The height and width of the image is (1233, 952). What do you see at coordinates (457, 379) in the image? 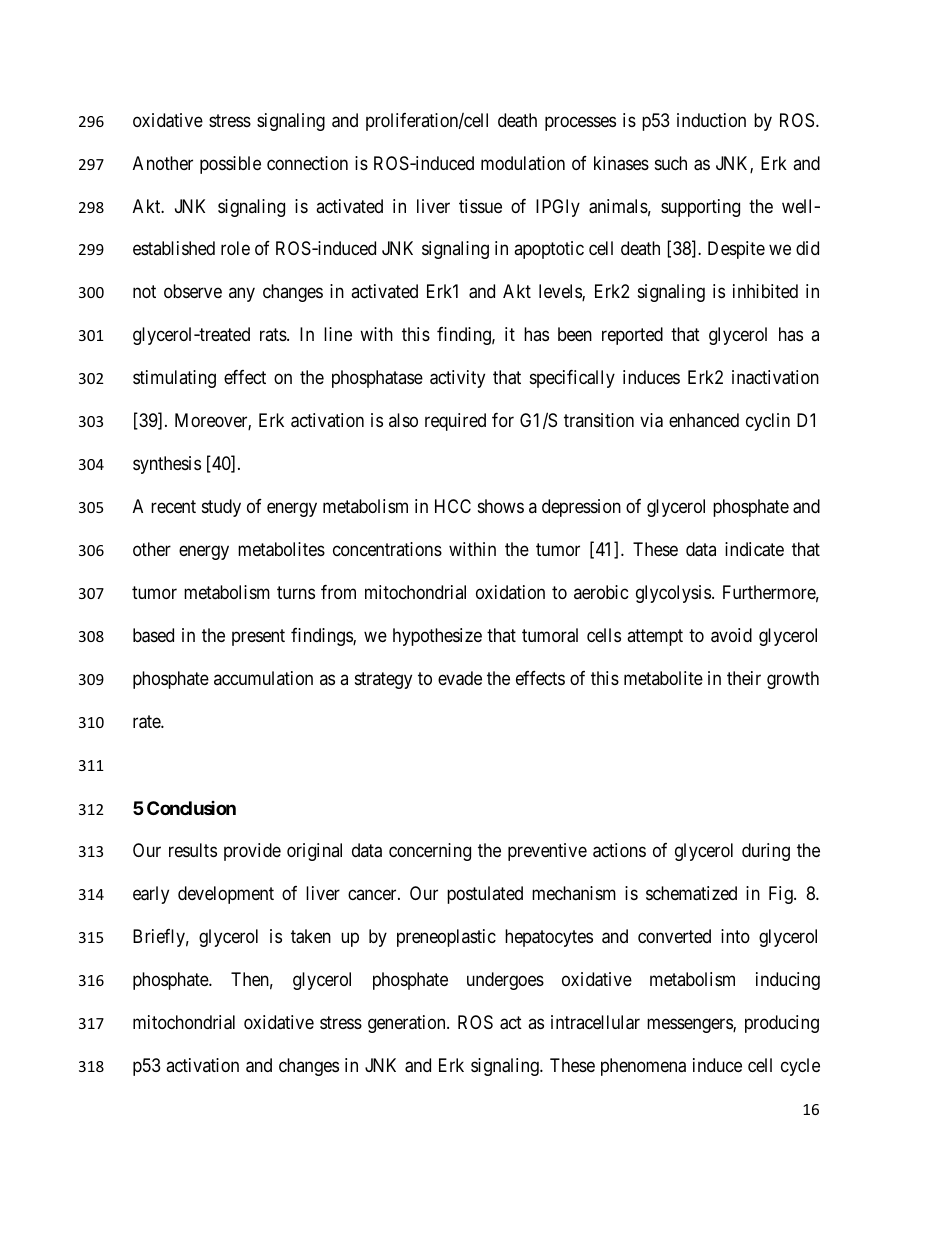
I see `activity` at bounding box center [457, 379].
